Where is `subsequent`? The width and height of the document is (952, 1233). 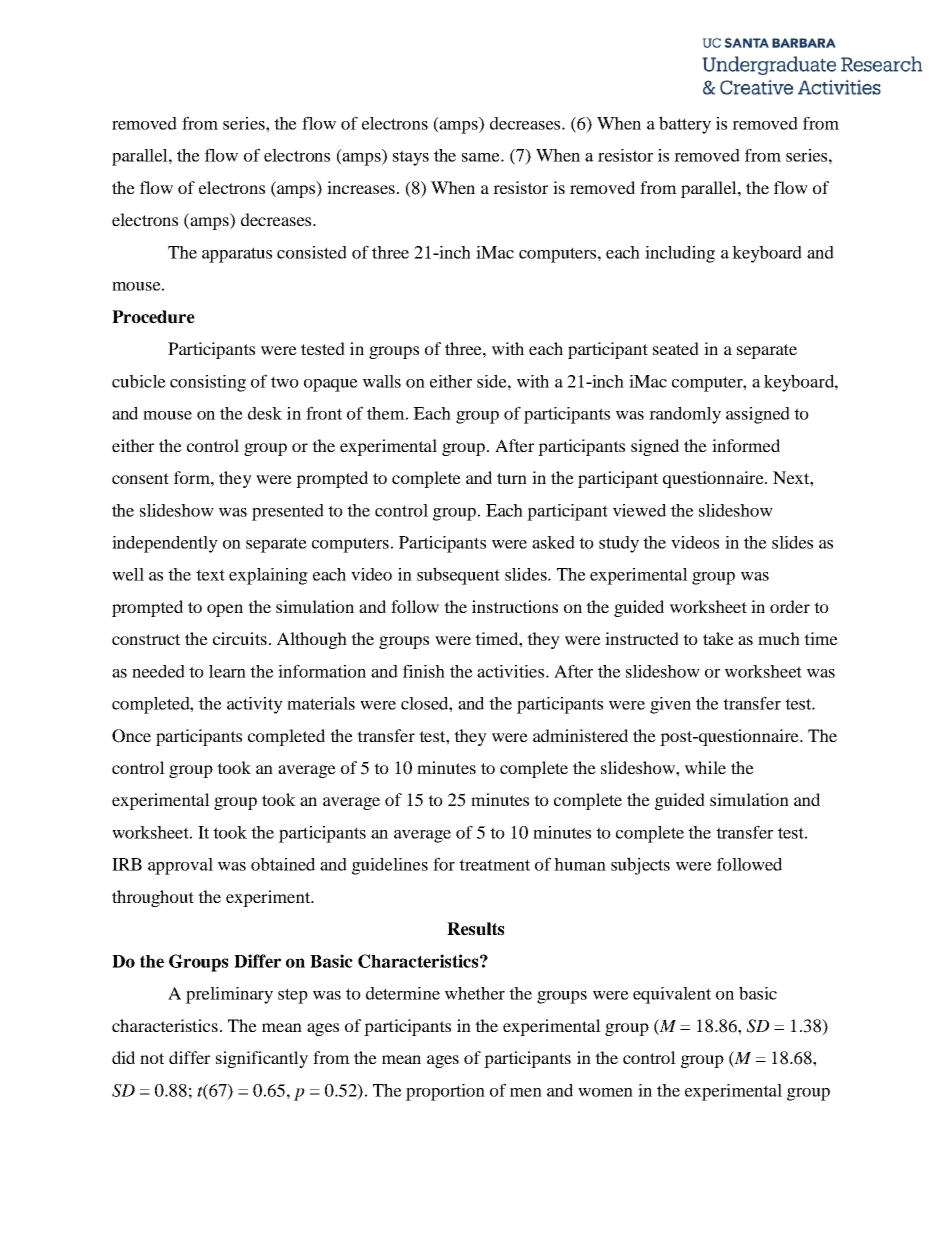 subsequent is located at coordinates (458, 576).
